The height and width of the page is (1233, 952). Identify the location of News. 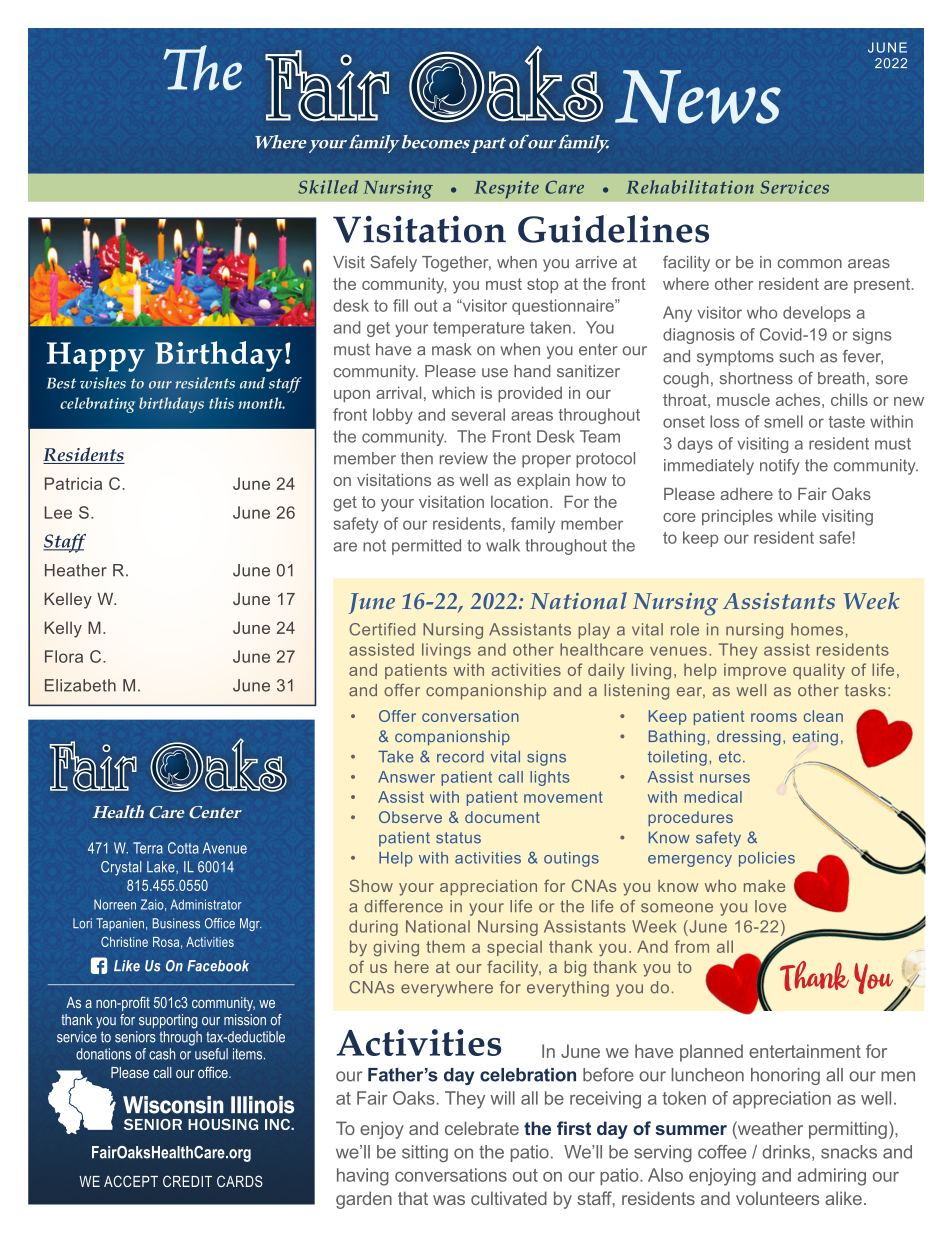
(698, 97).
